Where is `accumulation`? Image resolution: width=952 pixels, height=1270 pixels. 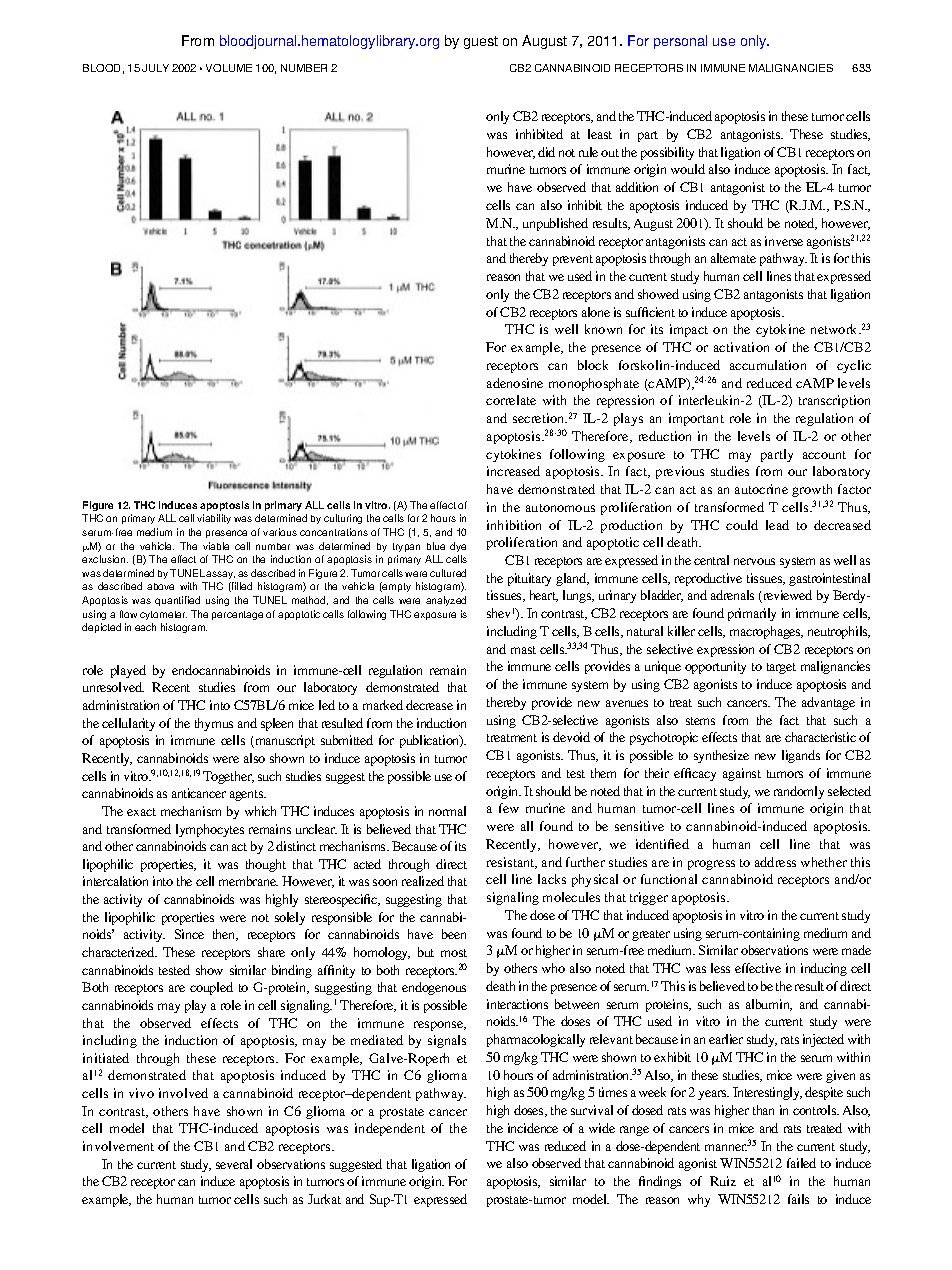 accumulation is located at coordinates (768, 365).
